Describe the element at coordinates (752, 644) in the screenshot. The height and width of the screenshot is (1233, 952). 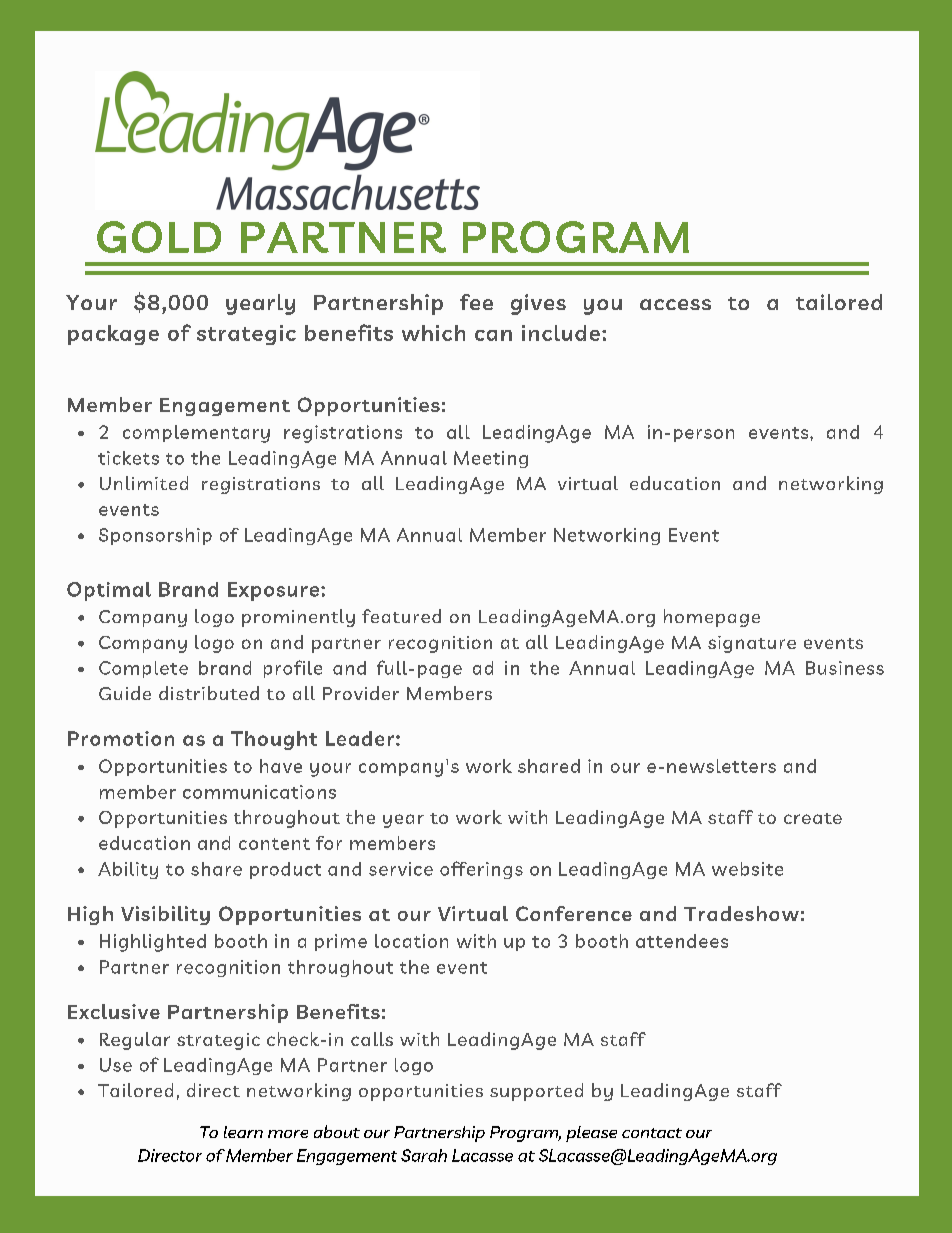
I see `signature` at that location.
